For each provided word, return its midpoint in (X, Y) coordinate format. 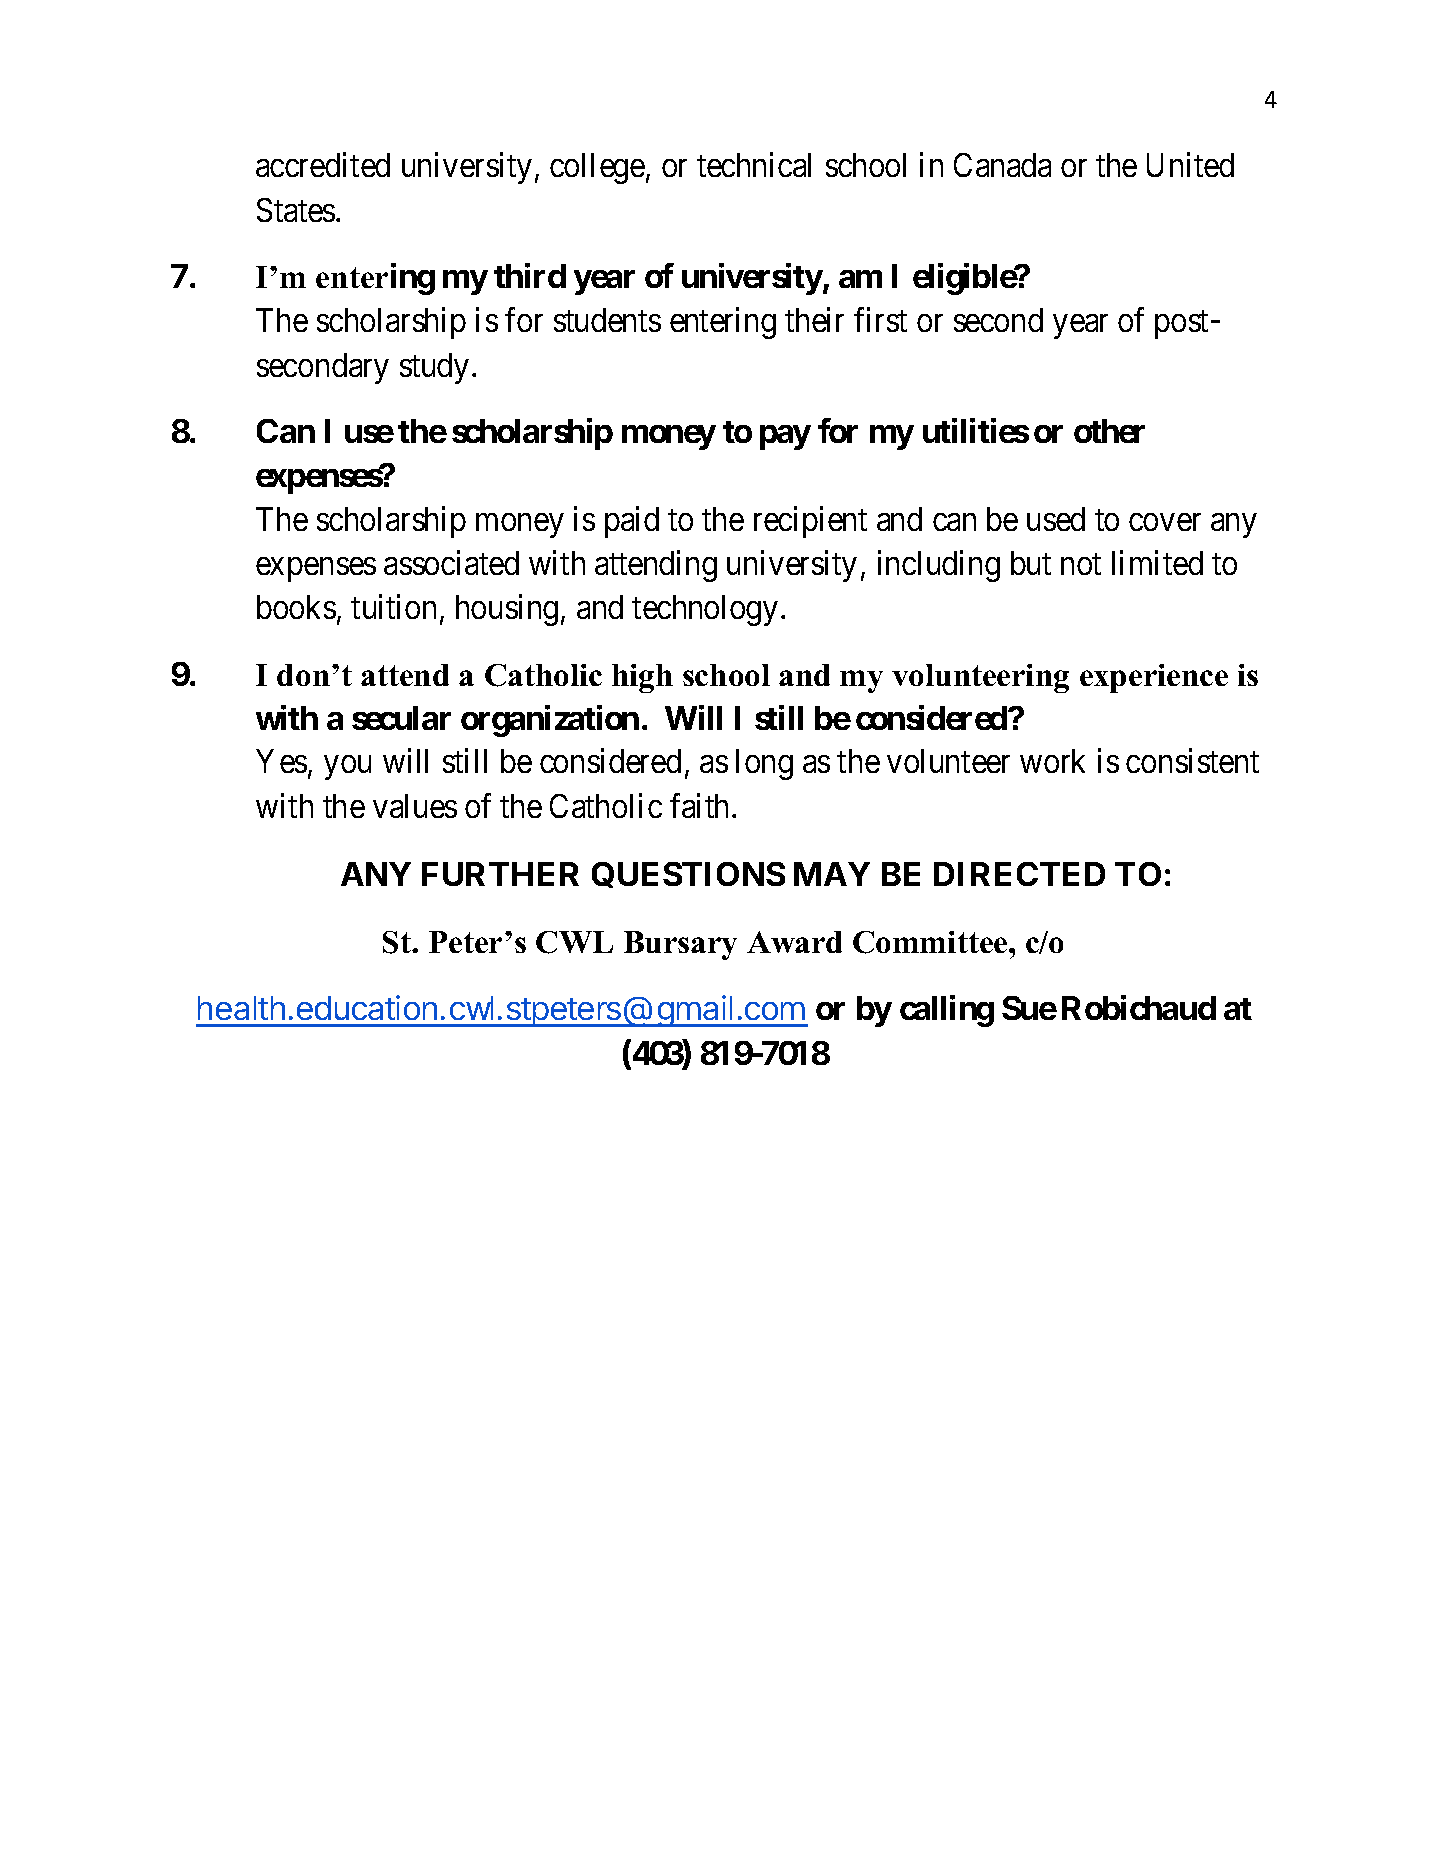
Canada (1002, 165)
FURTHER (500, 874)
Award (794, 942)
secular (401, 718)
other (1109, 431)
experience (1154, 678)
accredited (323, 165)
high (642, 678)
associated (451, 562)
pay (785, 437)
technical (754, 165)
